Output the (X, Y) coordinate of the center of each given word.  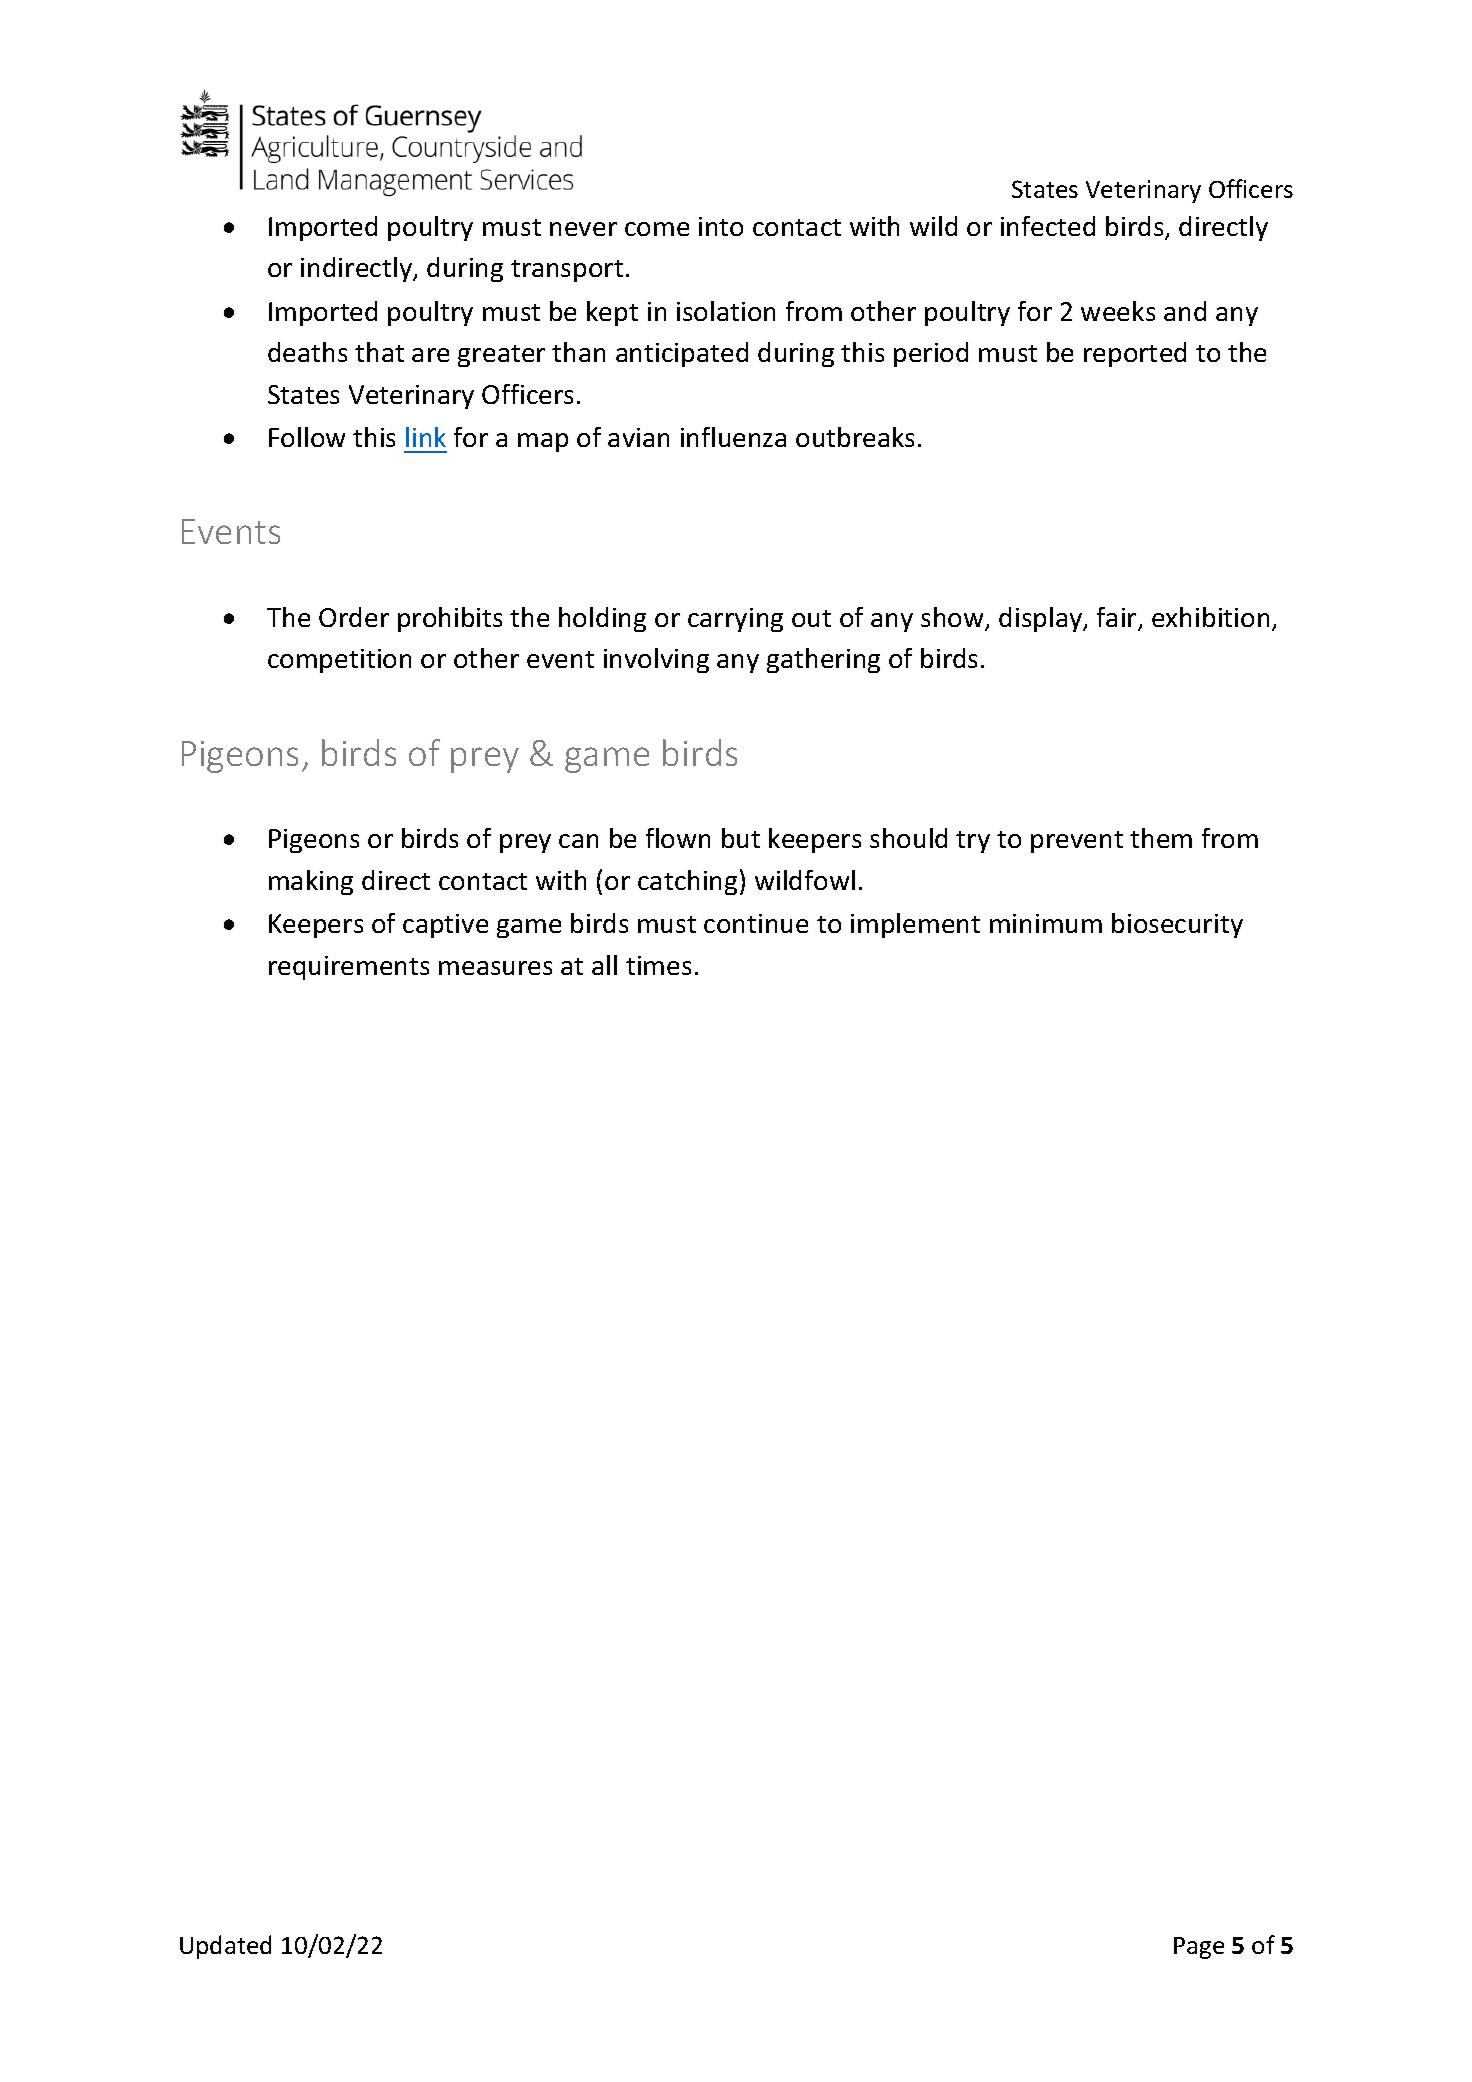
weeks (1118, 311)
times (658, 965)
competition (339, 661)
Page (1199, 1948)
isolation (726, 311)
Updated (225, 1947)
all (604, 965)
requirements (349, 968)
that (379, 352)
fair (1118, 618)
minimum (1046, 923)
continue (756, 923)
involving (656, 660)
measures (495, 968)
